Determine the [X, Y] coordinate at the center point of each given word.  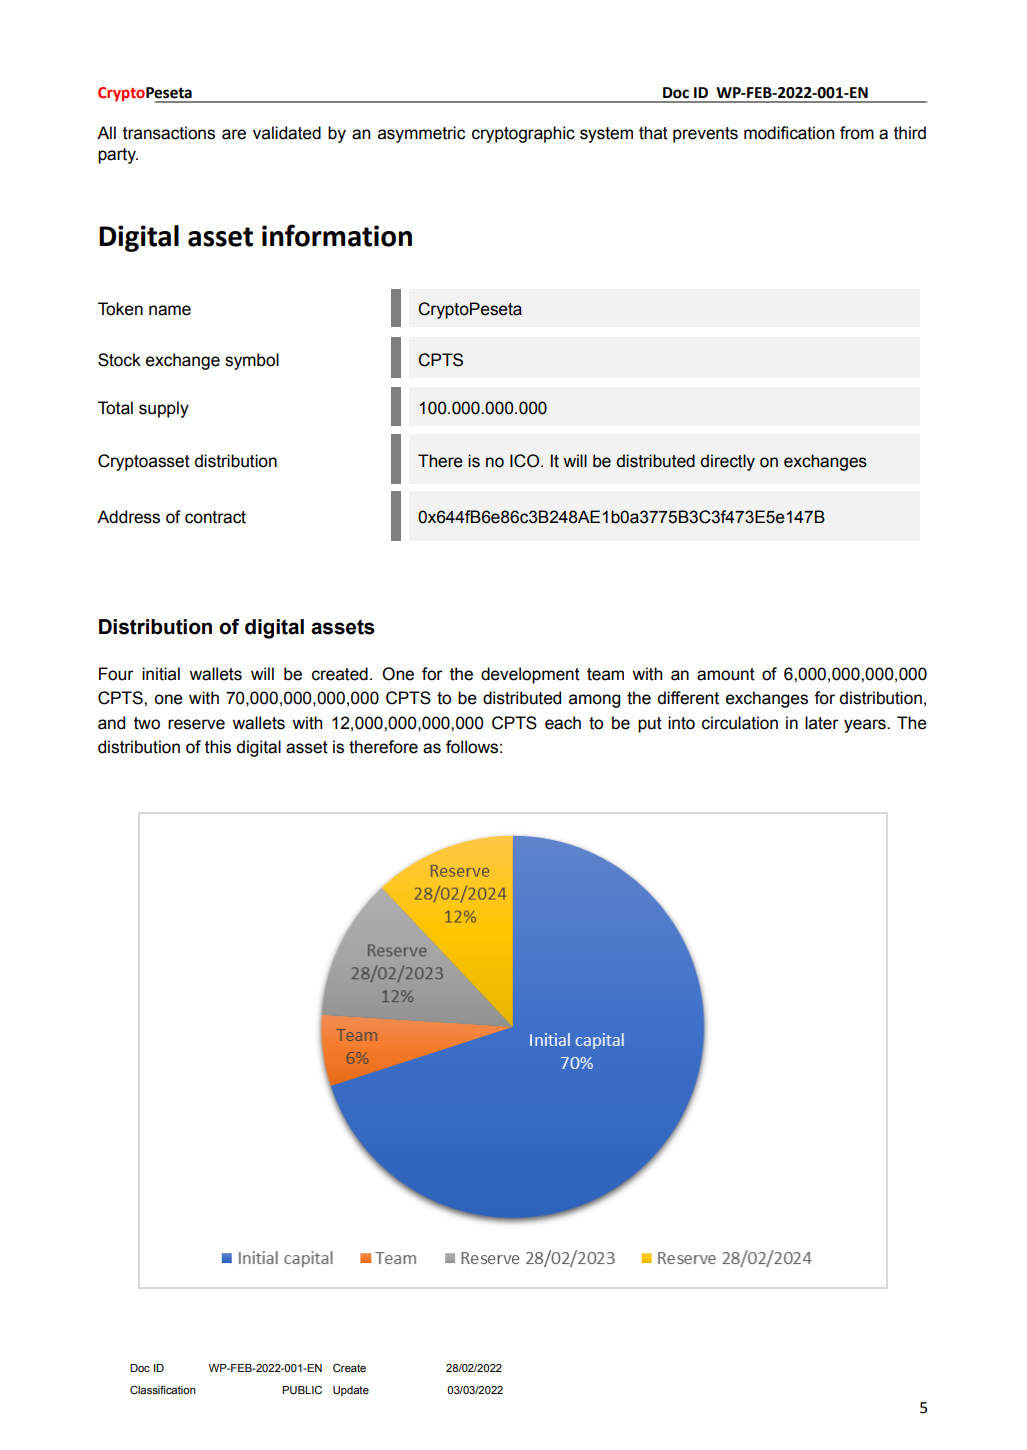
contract [215, 517]
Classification [163, 1389]
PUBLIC [302, 1389]
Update [351, 1391]
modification [789, 133]
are [234, 134]
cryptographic [523, 134]
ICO [524, 461]
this [218, 747]
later [822, 723]
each [563, 723]
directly [728, 462]
